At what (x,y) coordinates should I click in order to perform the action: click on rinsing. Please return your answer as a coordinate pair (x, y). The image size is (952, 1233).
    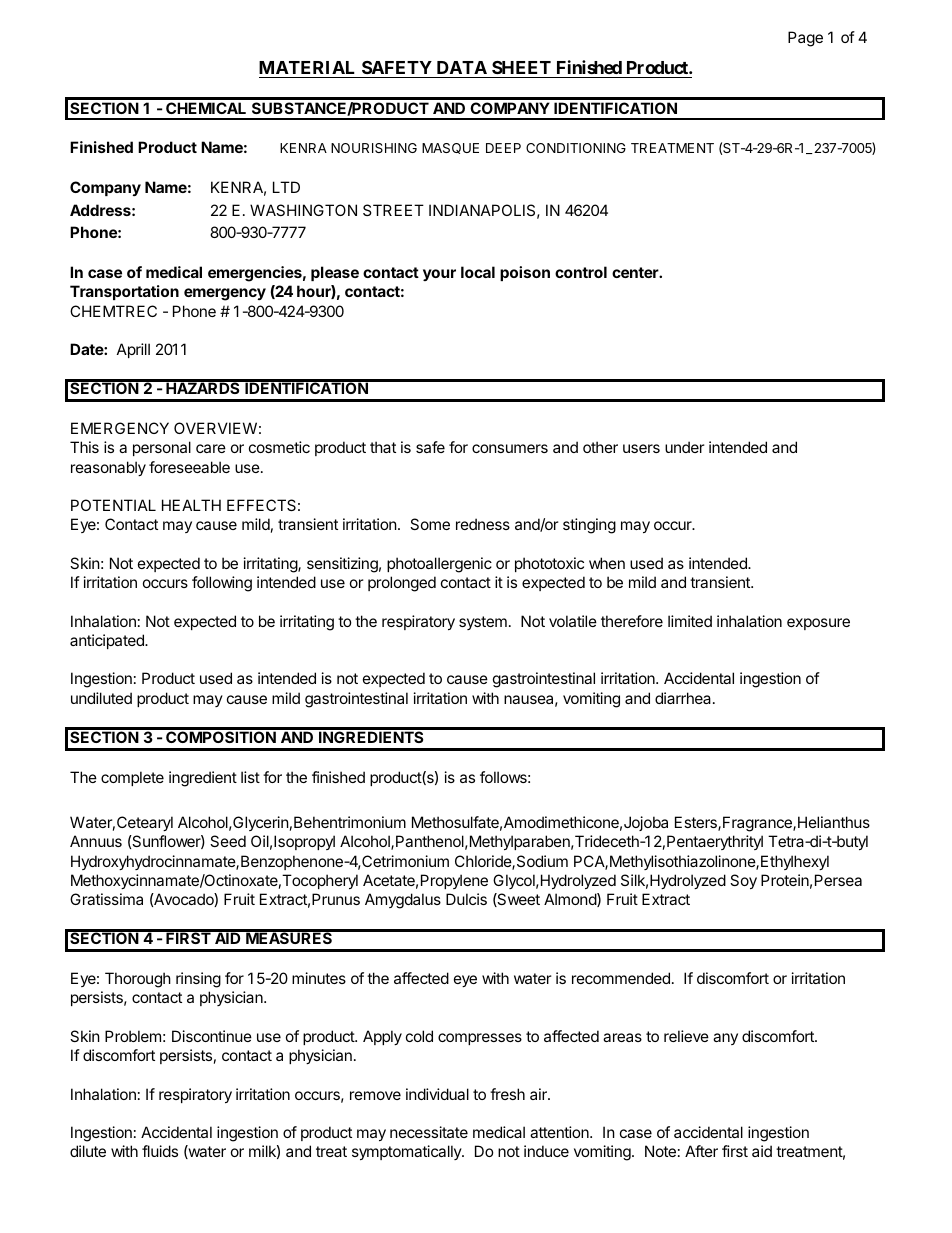
    Looking at the image, I should click on (198, 980).
